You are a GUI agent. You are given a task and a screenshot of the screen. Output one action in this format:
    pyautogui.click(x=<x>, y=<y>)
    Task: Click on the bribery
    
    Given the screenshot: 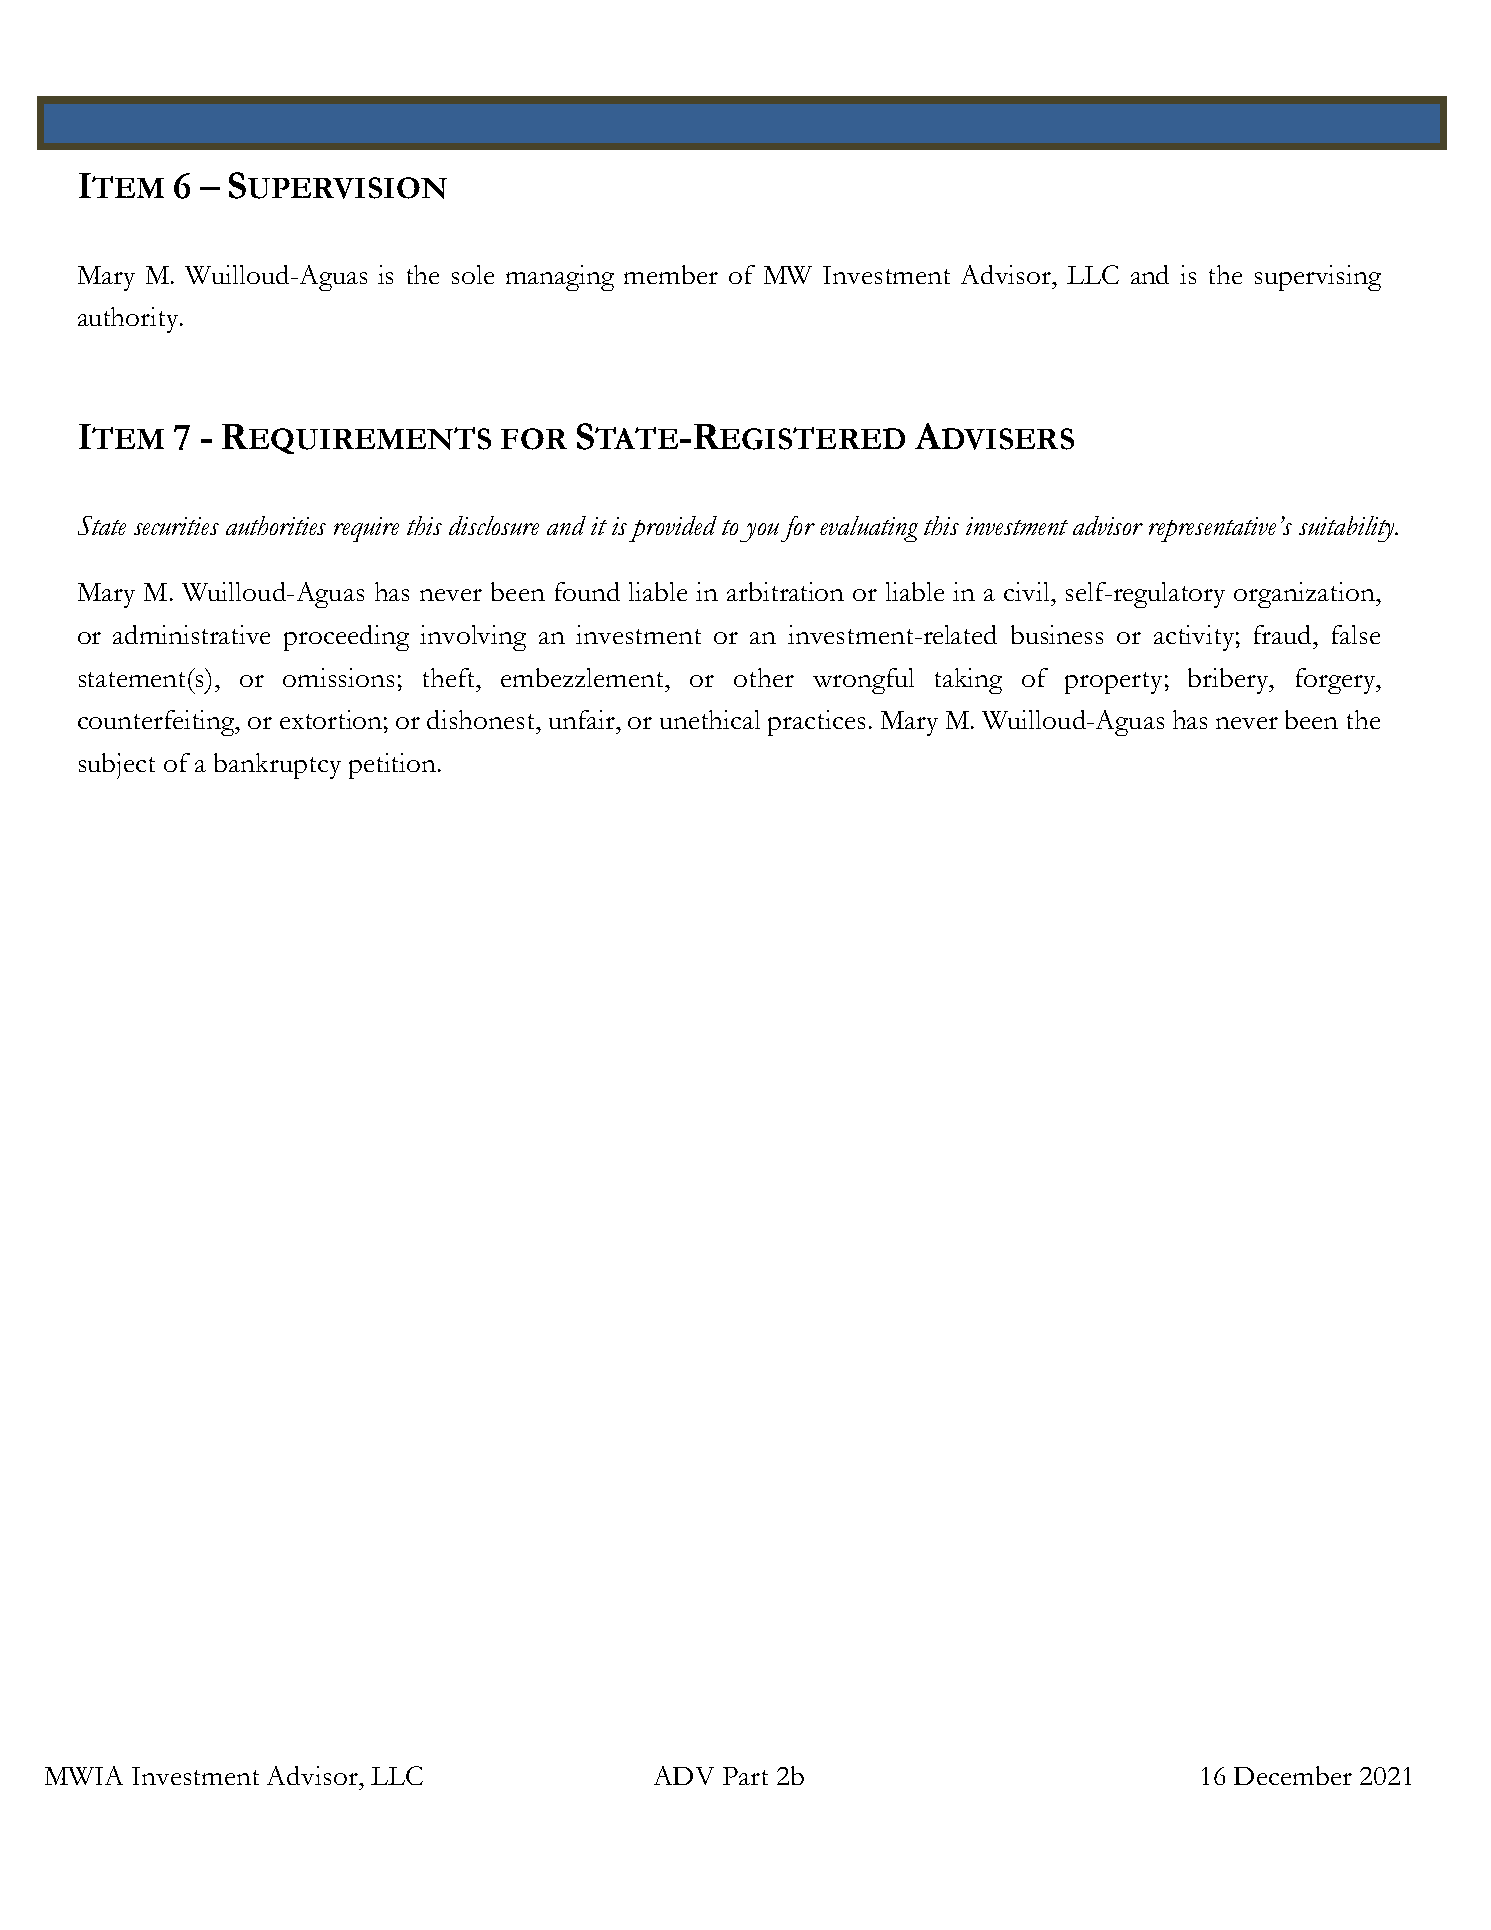 What is the action you would take?
    pyautogui.click(x=1229, y=681)
